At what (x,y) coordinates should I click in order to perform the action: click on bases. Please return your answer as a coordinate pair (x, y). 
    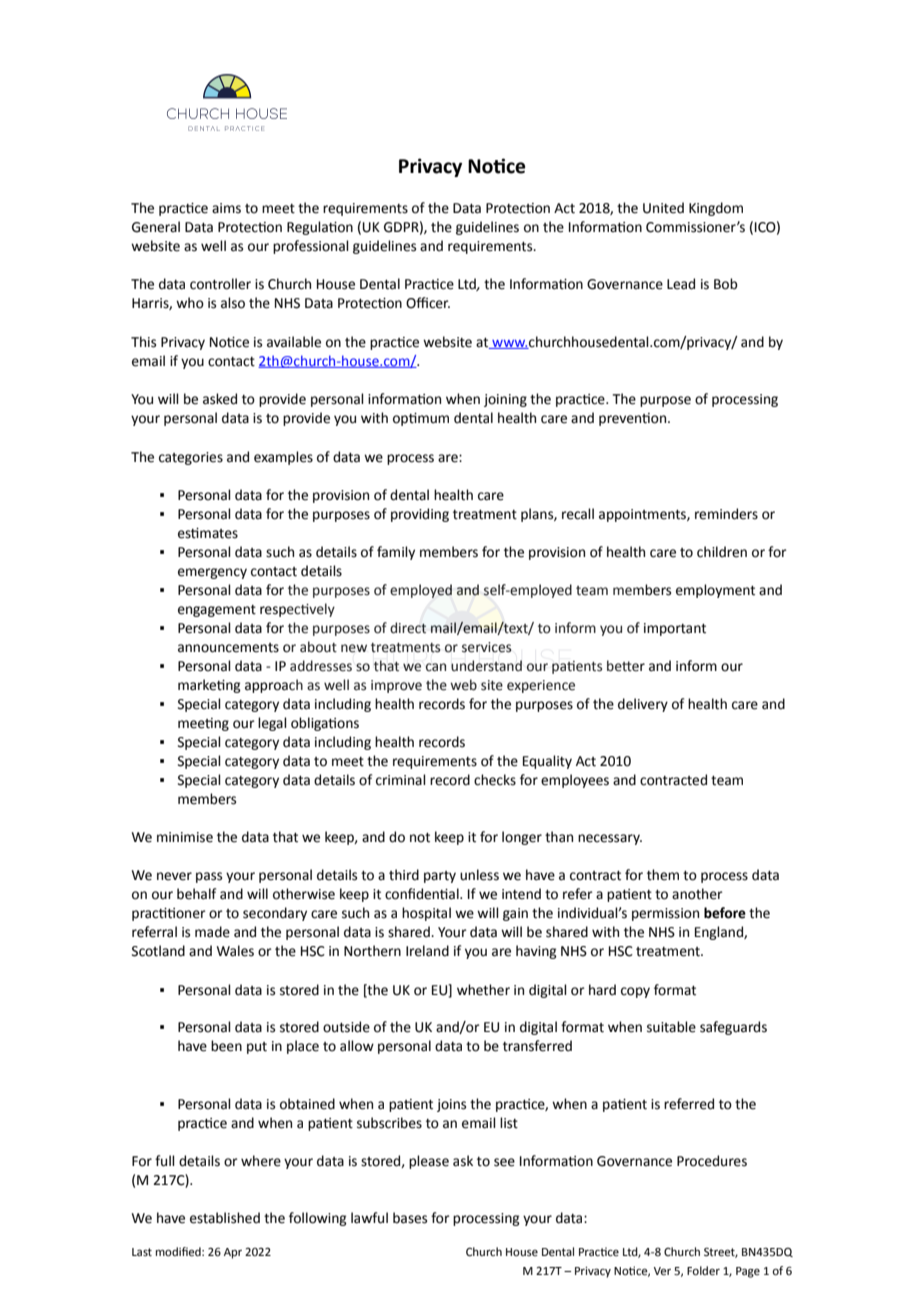
    Looking at the image, I should click on (410, 1218).
